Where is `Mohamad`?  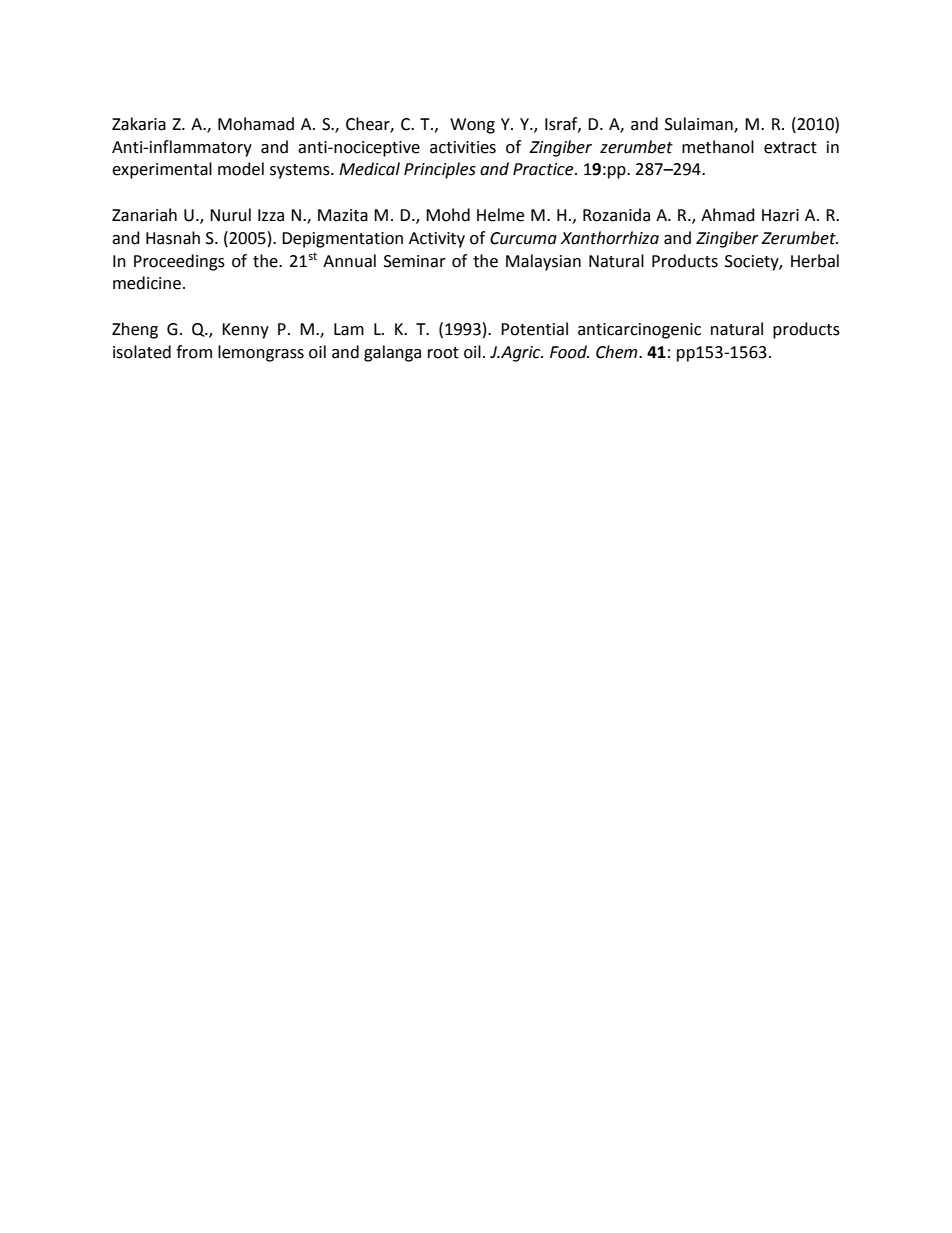 Mohamad is located at coordinates (256, 124).
